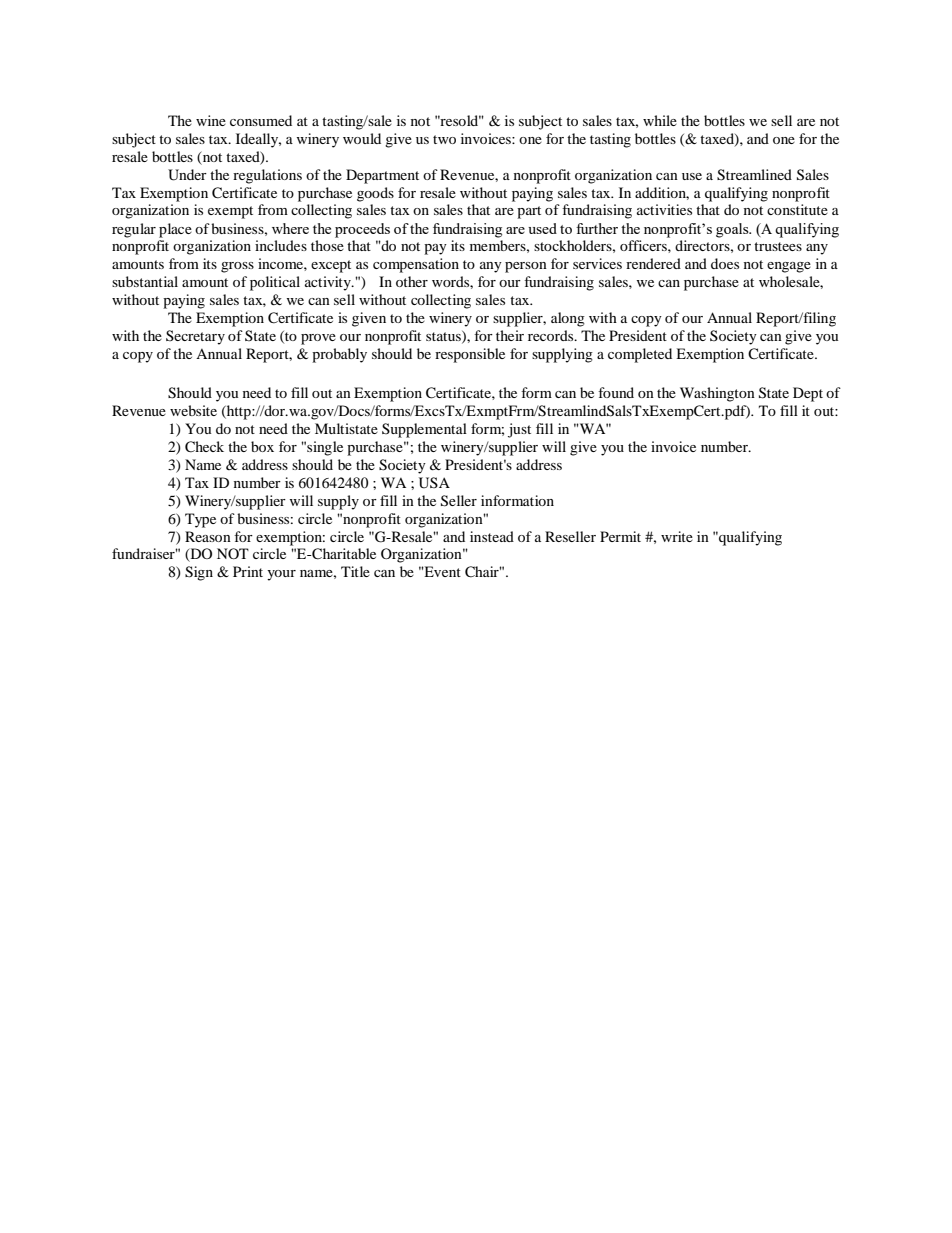 This page has height=1233, width=952. I want to click on responsible, so click(470, 355).
